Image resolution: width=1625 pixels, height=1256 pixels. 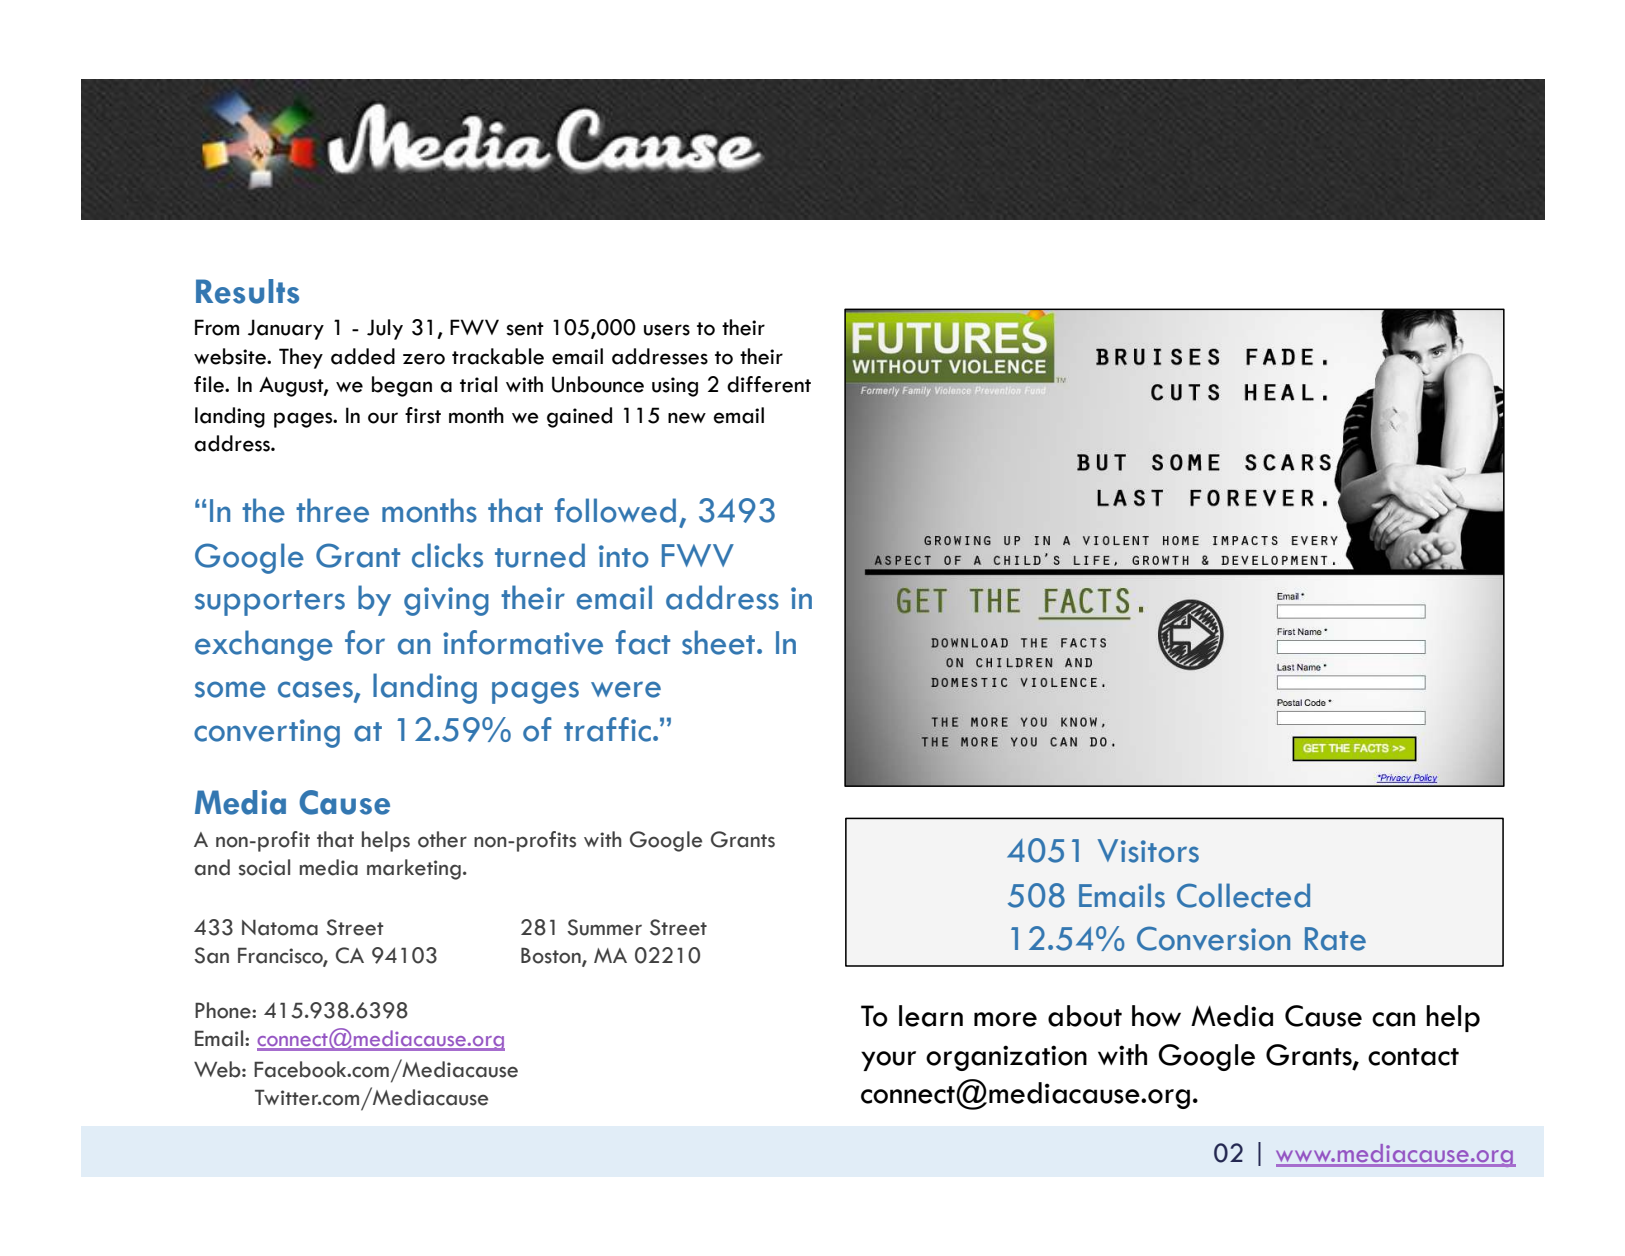 What do you see at coordinates (224, 1010) in the screenshot?
I see `Phone` at bounding box center [224, 1010].
